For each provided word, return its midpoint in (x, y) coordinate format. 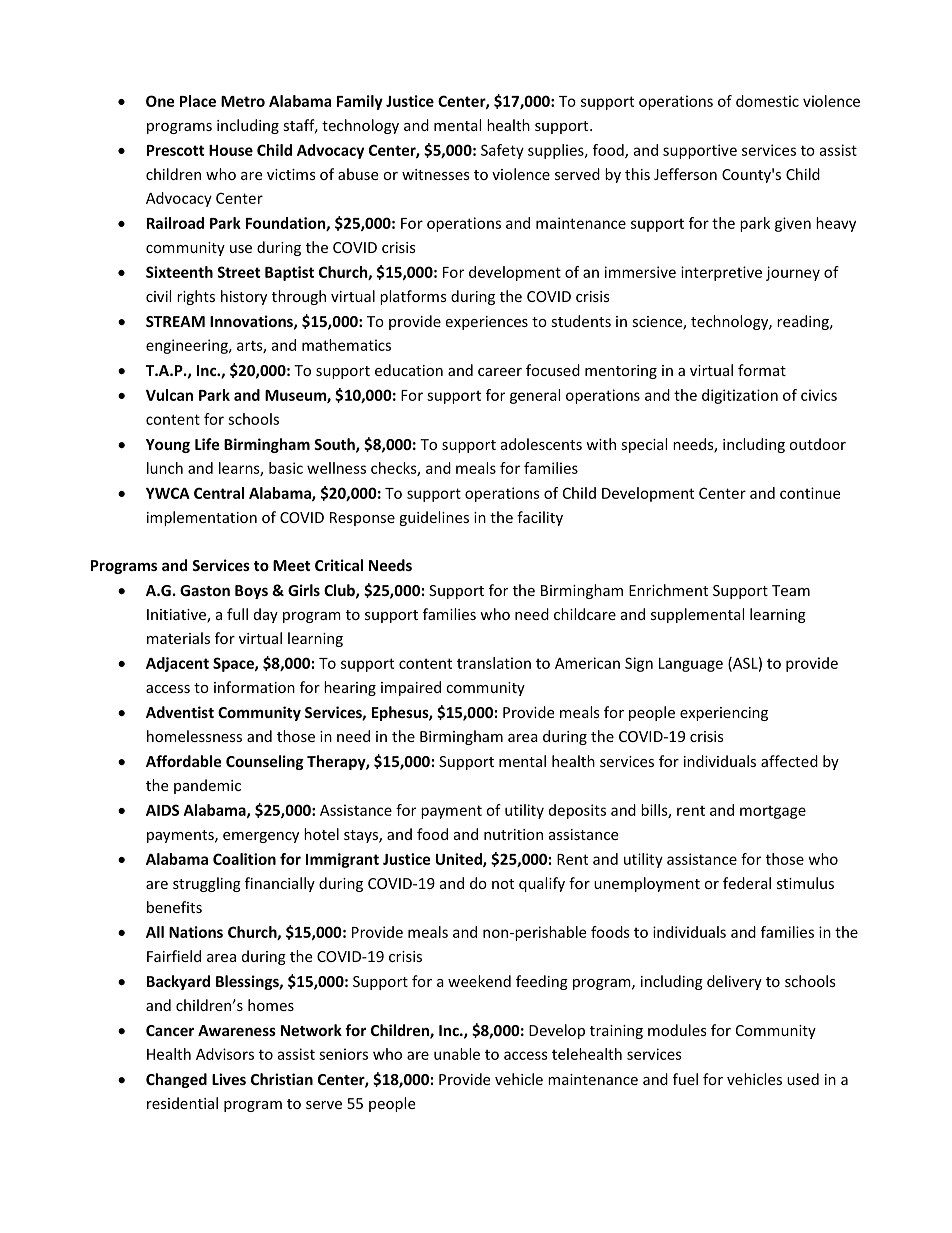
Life (207, 444)
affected (789, 761)
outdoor (817, 444)
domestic (767, 101)
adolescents (541, 444)
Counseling (265, 762)
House (231, 150)
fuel (685, 1079)
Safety (502, 151)
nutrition (513, 834)
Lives (229, 1079)
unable (457, 1054)
